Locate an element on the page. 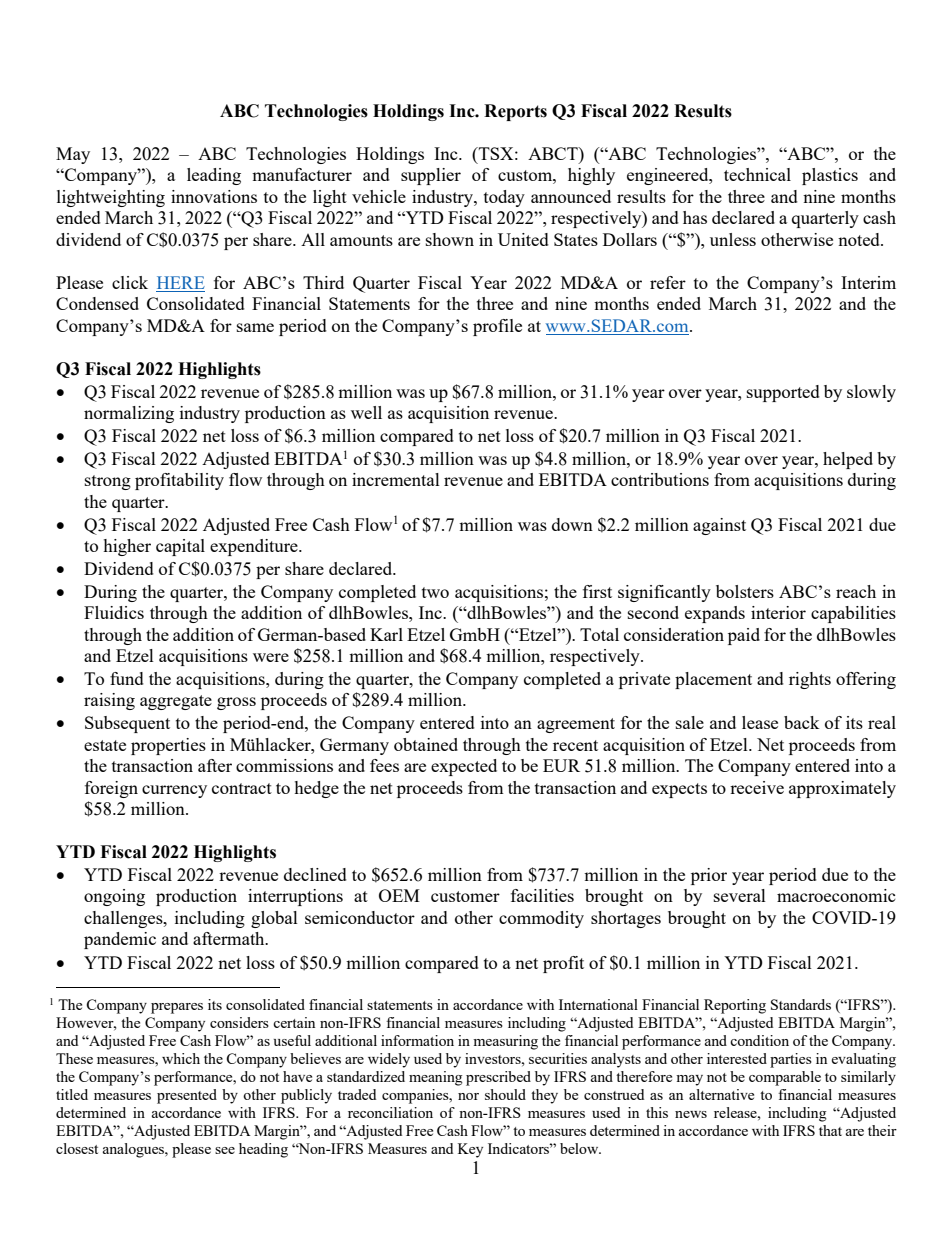 The width and height of the image is (952, 1233). should is located at coordinates (505, 1094).
